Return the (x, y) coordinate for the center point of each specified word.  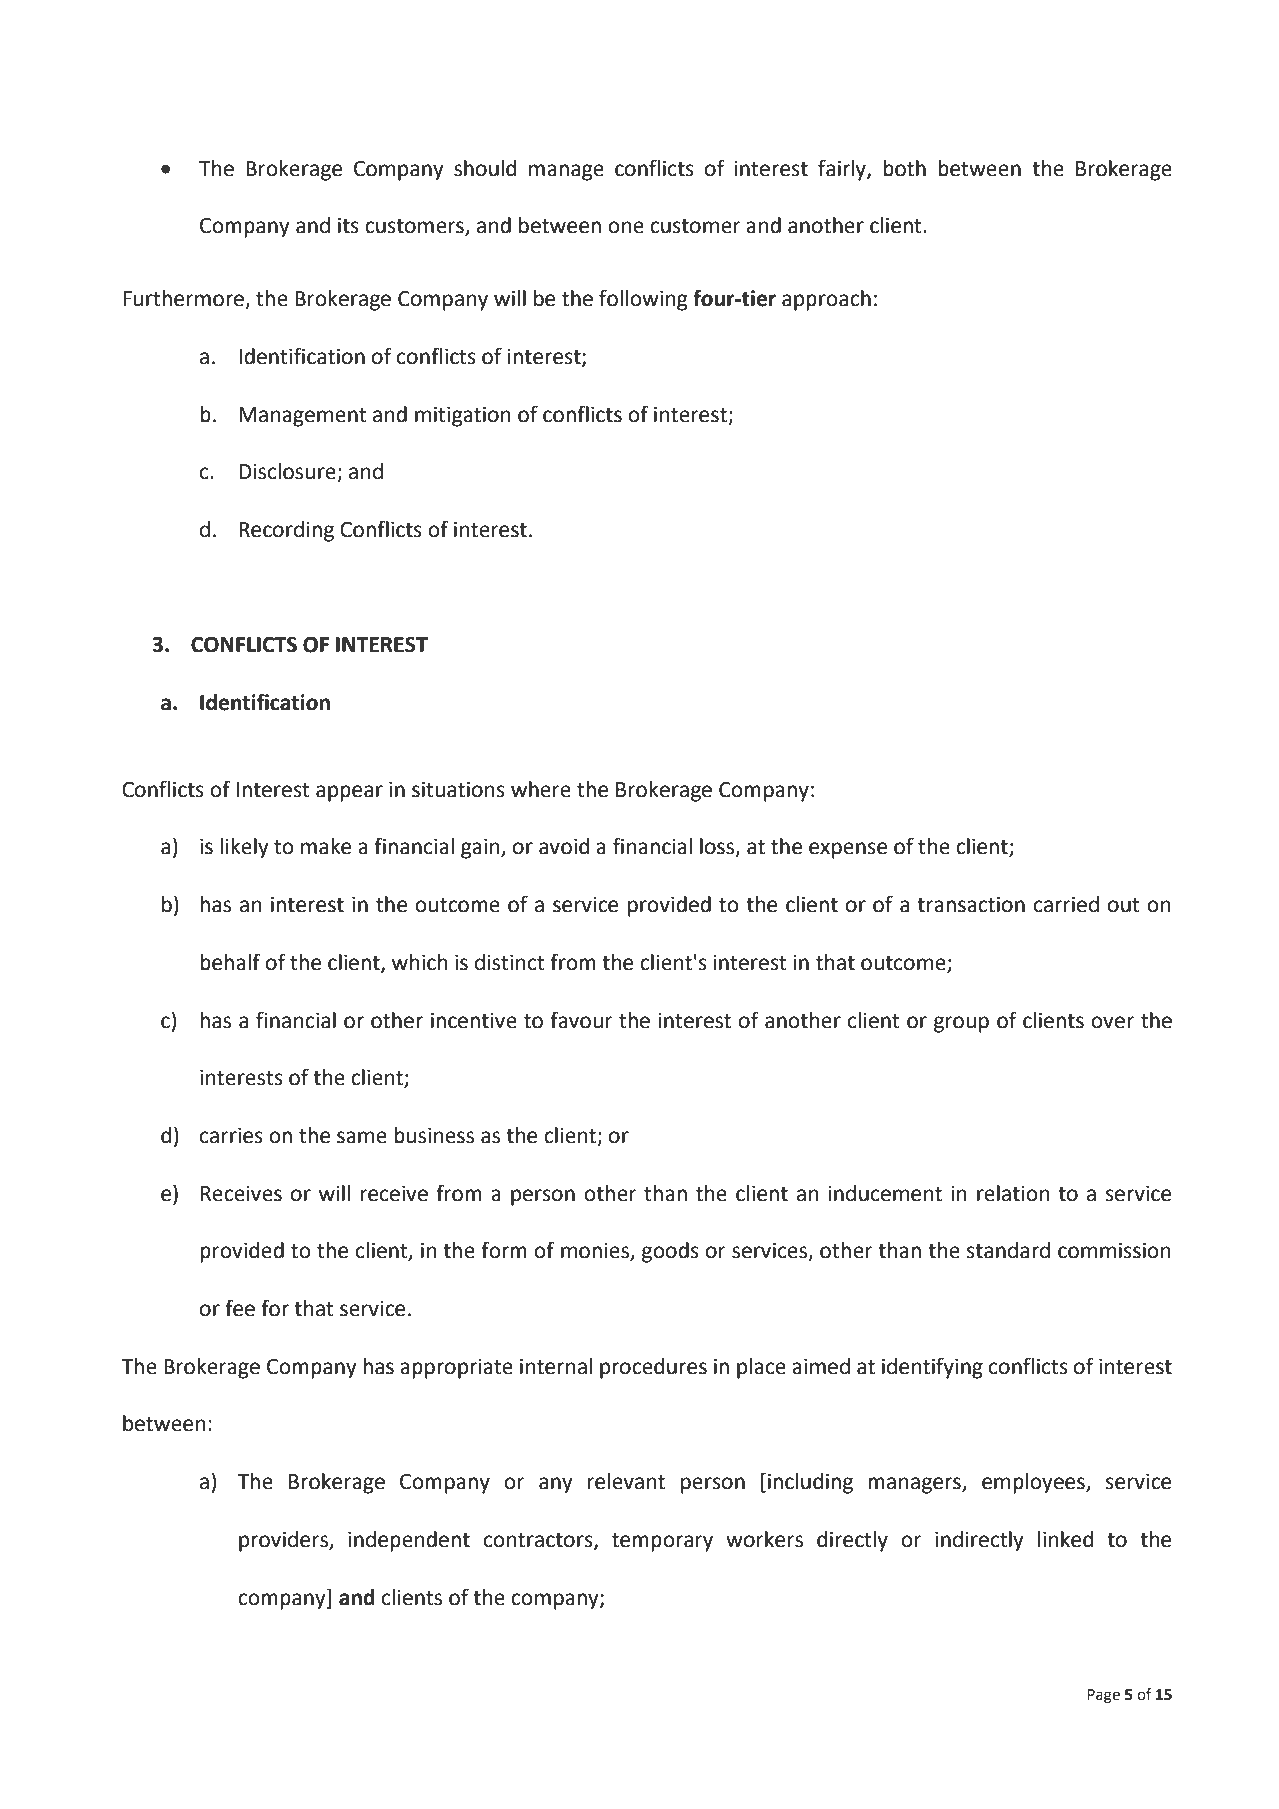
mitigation (463, 417)
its (348, 226)
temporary (662, 1542)
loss (718, 847)
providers (284, 1541)
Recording (286, 531)
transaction (971, 905)
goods (670, 1252)
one (626, 227)
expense (848, 850)
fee (240, 1308)
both (904, 168)
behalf (230, 962)
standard (1008, 1250)
